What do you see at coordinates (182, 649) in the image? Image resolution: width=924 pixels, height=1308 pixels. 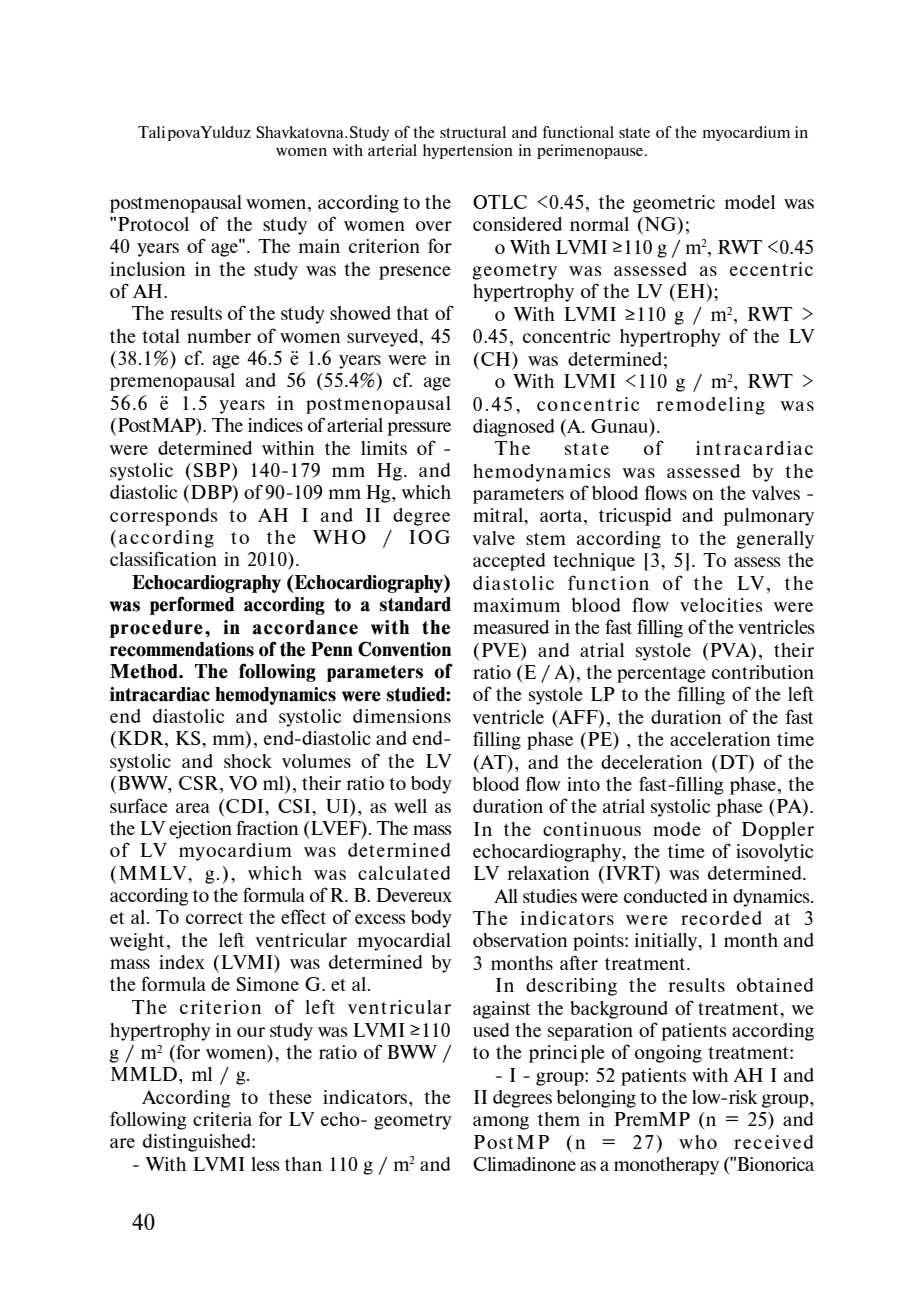 I see `recommendations` at bounding box center [182, 649].
